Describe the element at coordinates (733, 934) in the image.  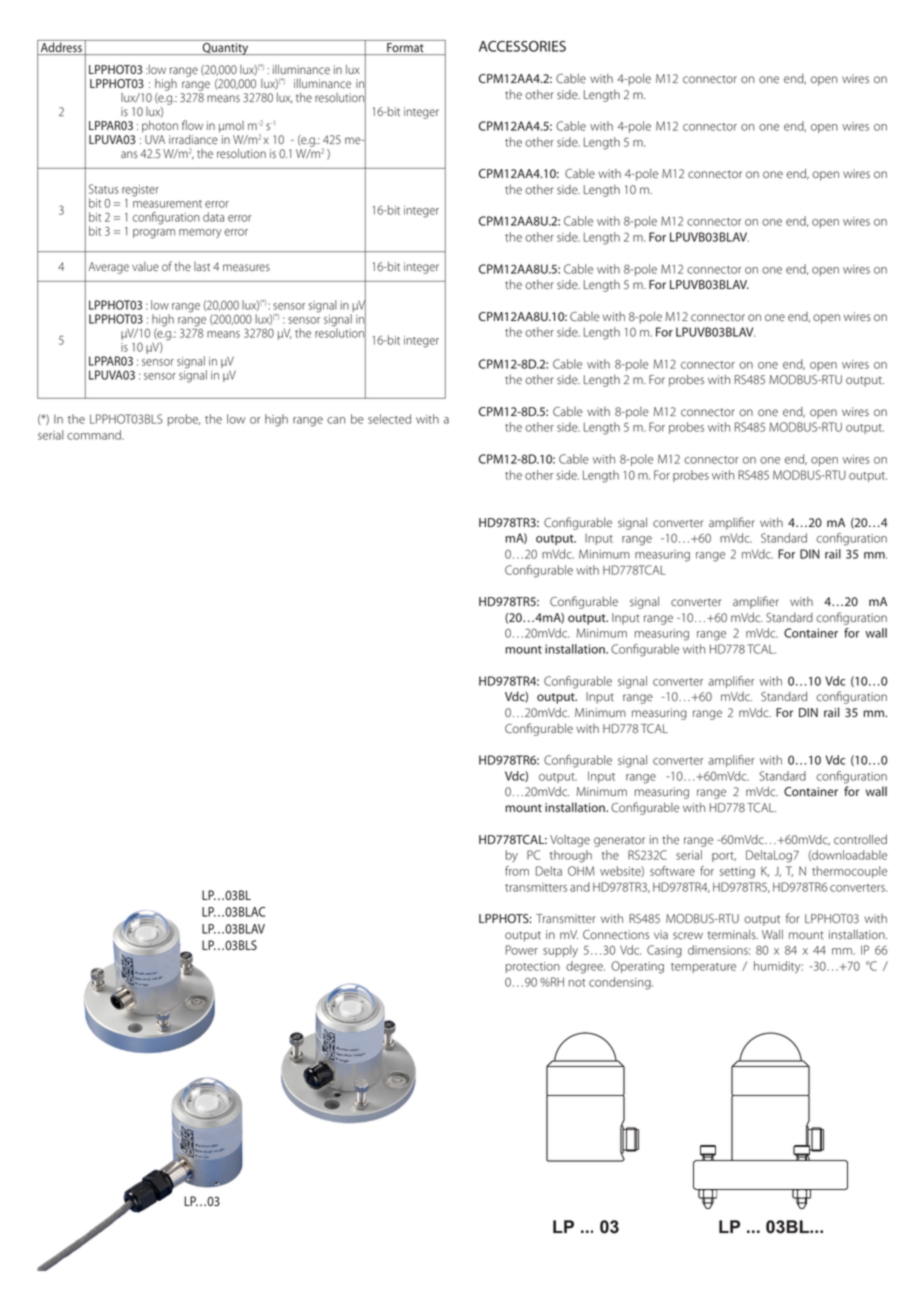
I see `terminals` at that location.
